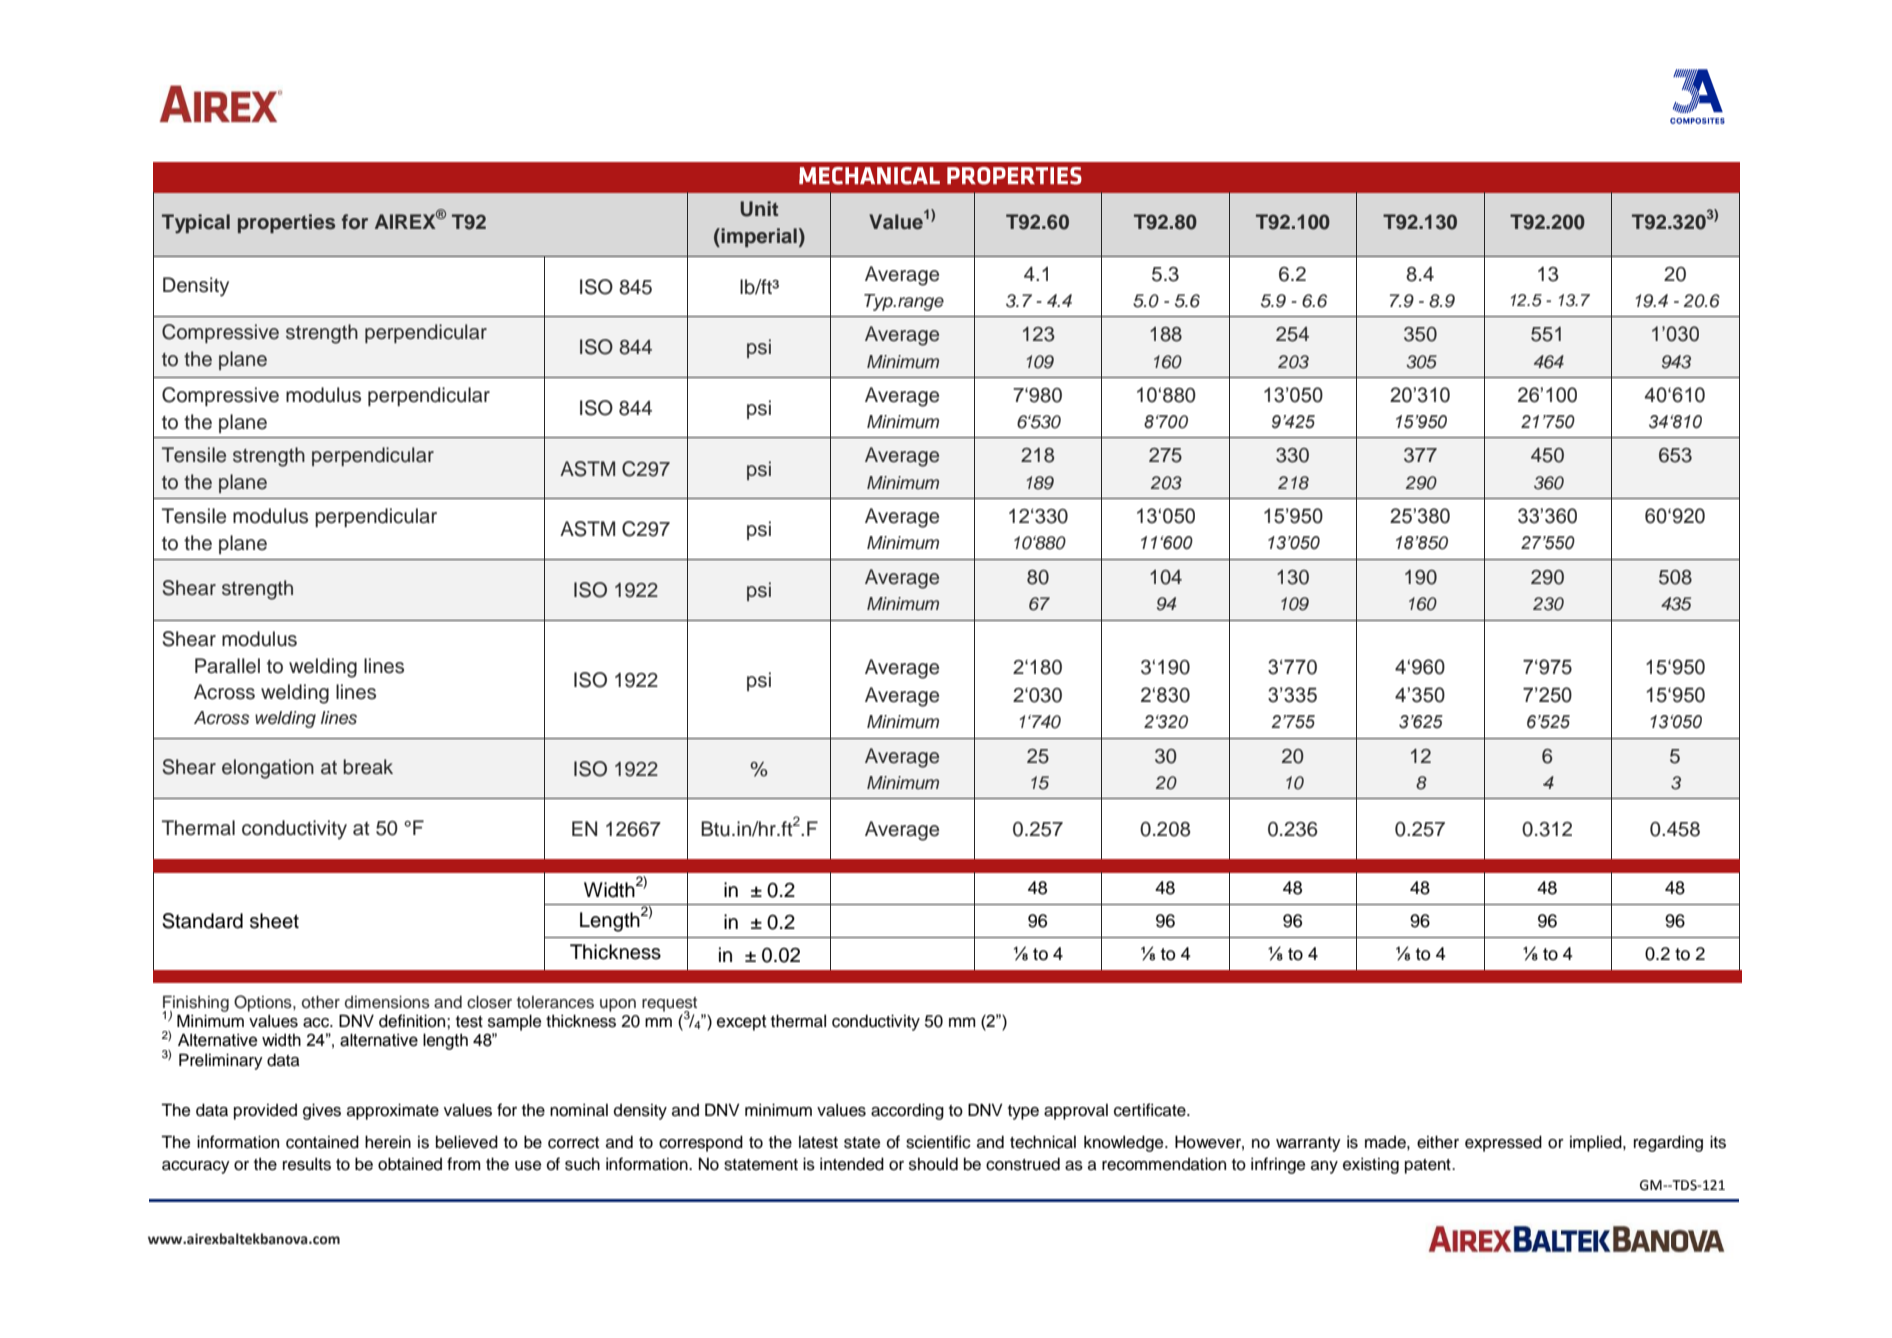  I want to click on elongation, so click(268, 769).
